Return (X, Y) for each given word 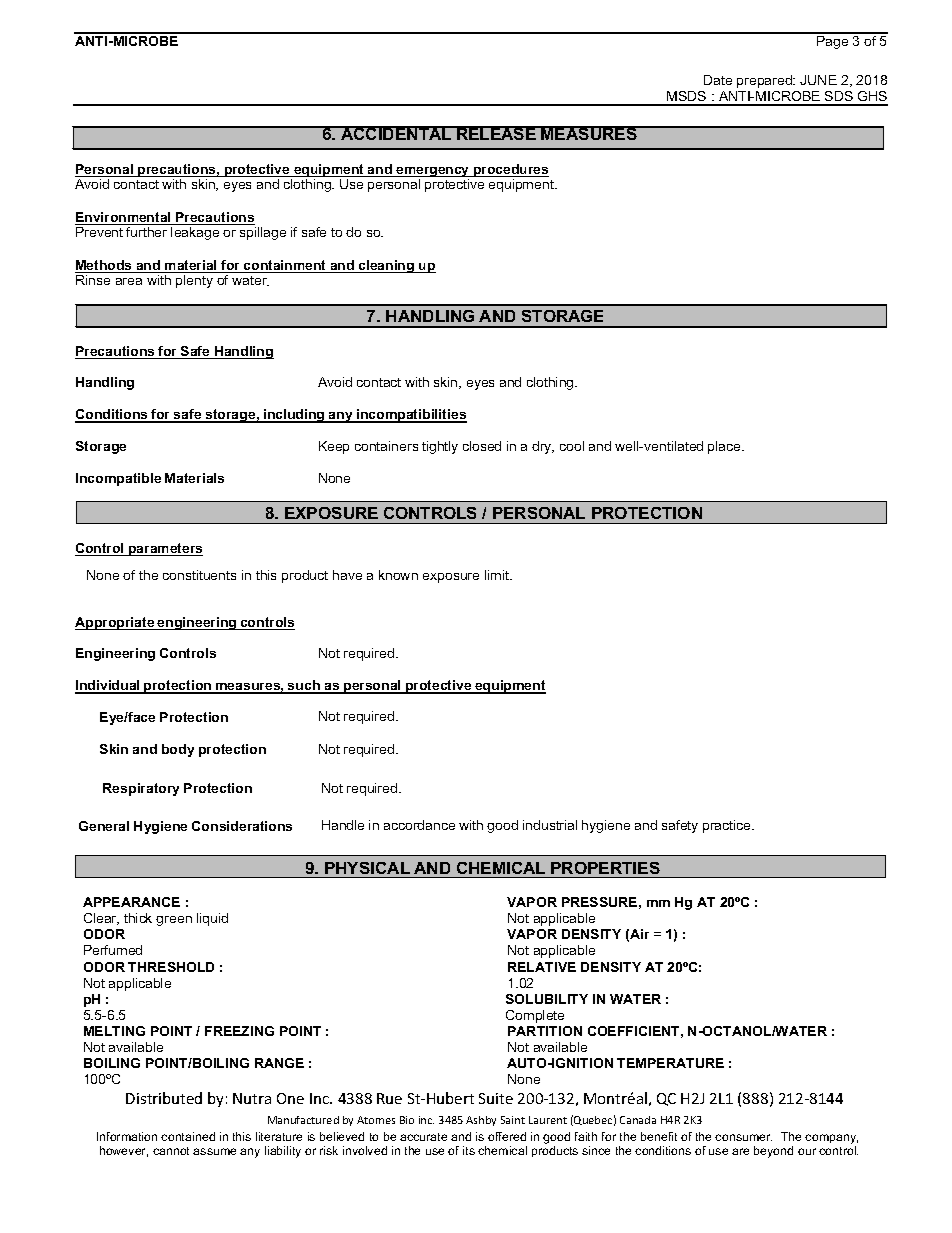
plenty (194, 281)
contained (188, 1136)
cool (572, 446)
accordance (419, 825)
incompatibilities (411, 416)
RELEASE (496, 133)
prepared (765, 81)
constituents (199, 575)
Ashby (481, 1121)
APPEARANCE (131, 902)
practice (728, 826)
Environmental (124, 218)
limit (498, 575)
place (725, 447)
